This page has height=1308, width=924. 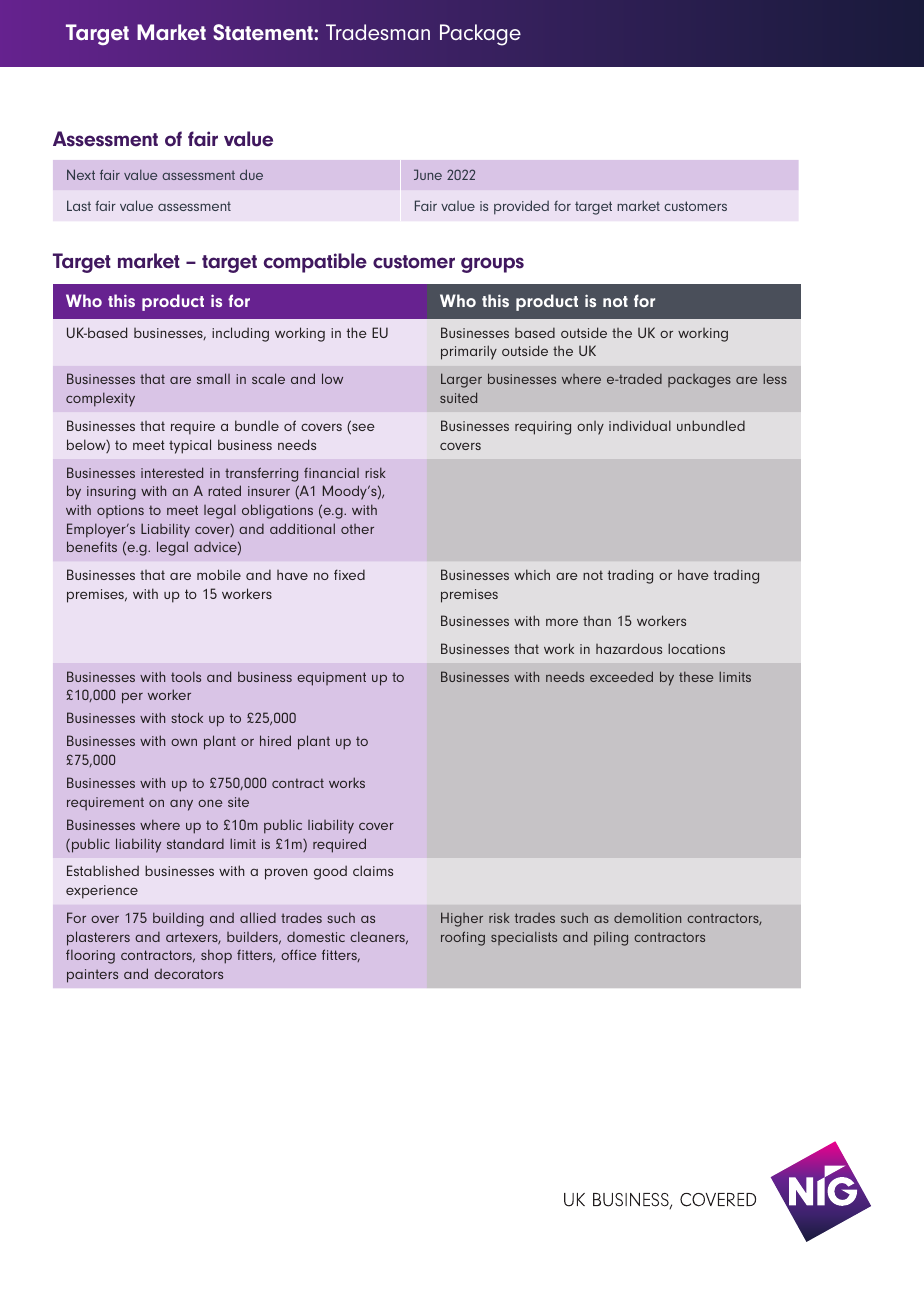 I want to click on provided, so click(x=521, y=207).
